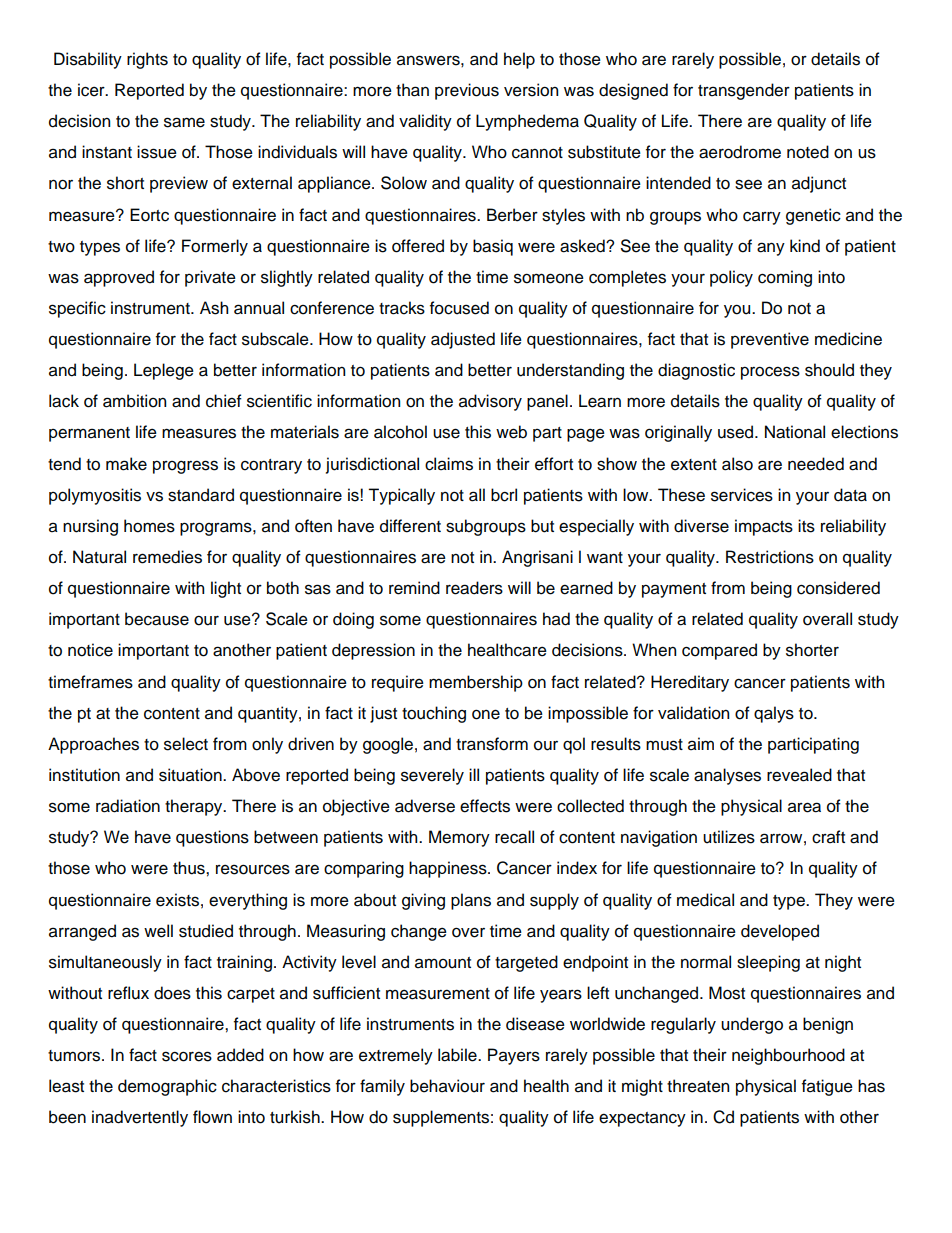 This document has width=952, height=1233. Describe the element at coordinates (167, 1087) in the document. I see `demographic` at that location.
